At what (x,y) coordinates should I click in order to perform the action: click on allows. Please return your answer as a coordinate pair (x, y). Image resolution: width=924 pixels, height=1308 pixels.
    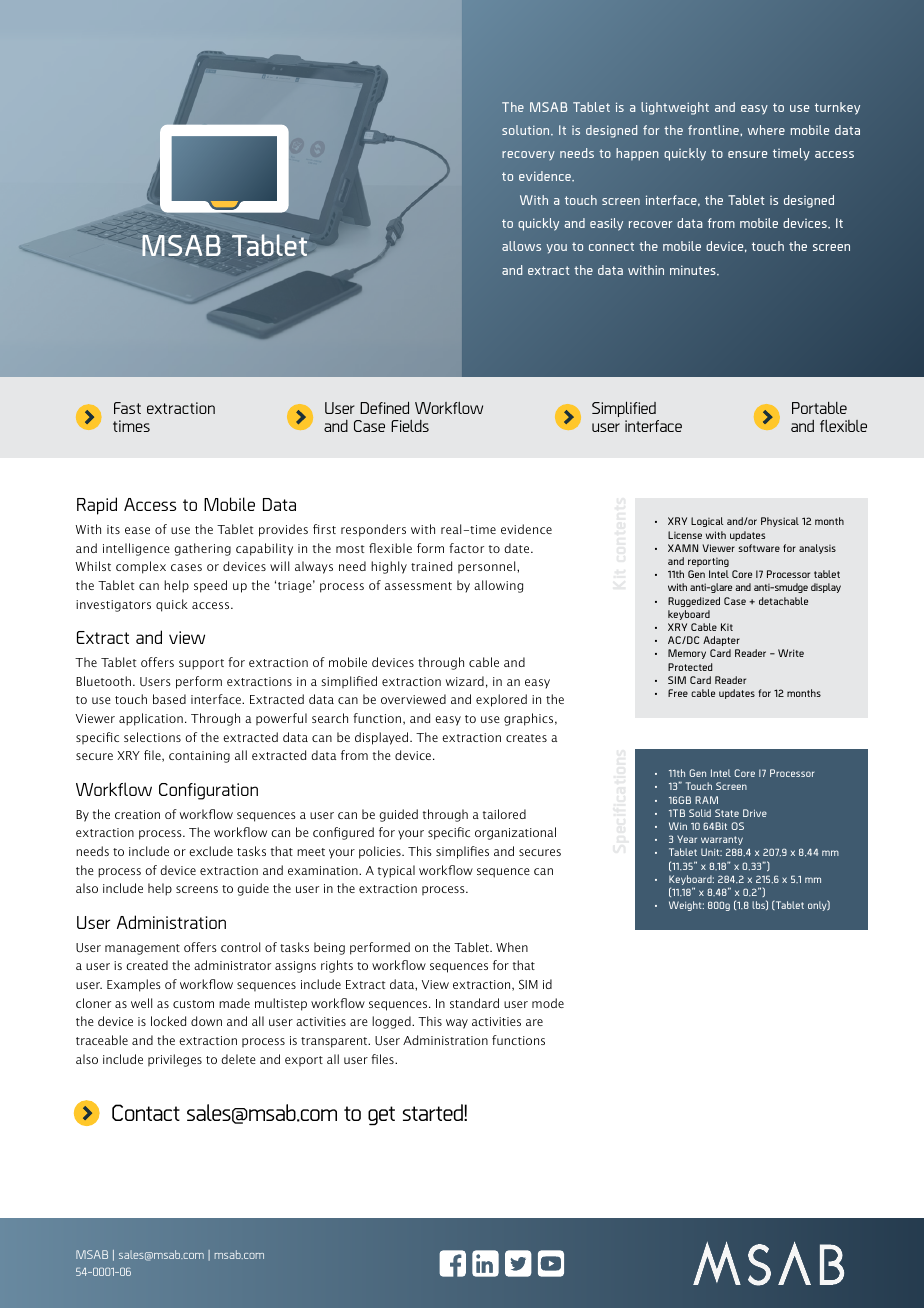
    Looking at the image, I should click on (521, 246).
